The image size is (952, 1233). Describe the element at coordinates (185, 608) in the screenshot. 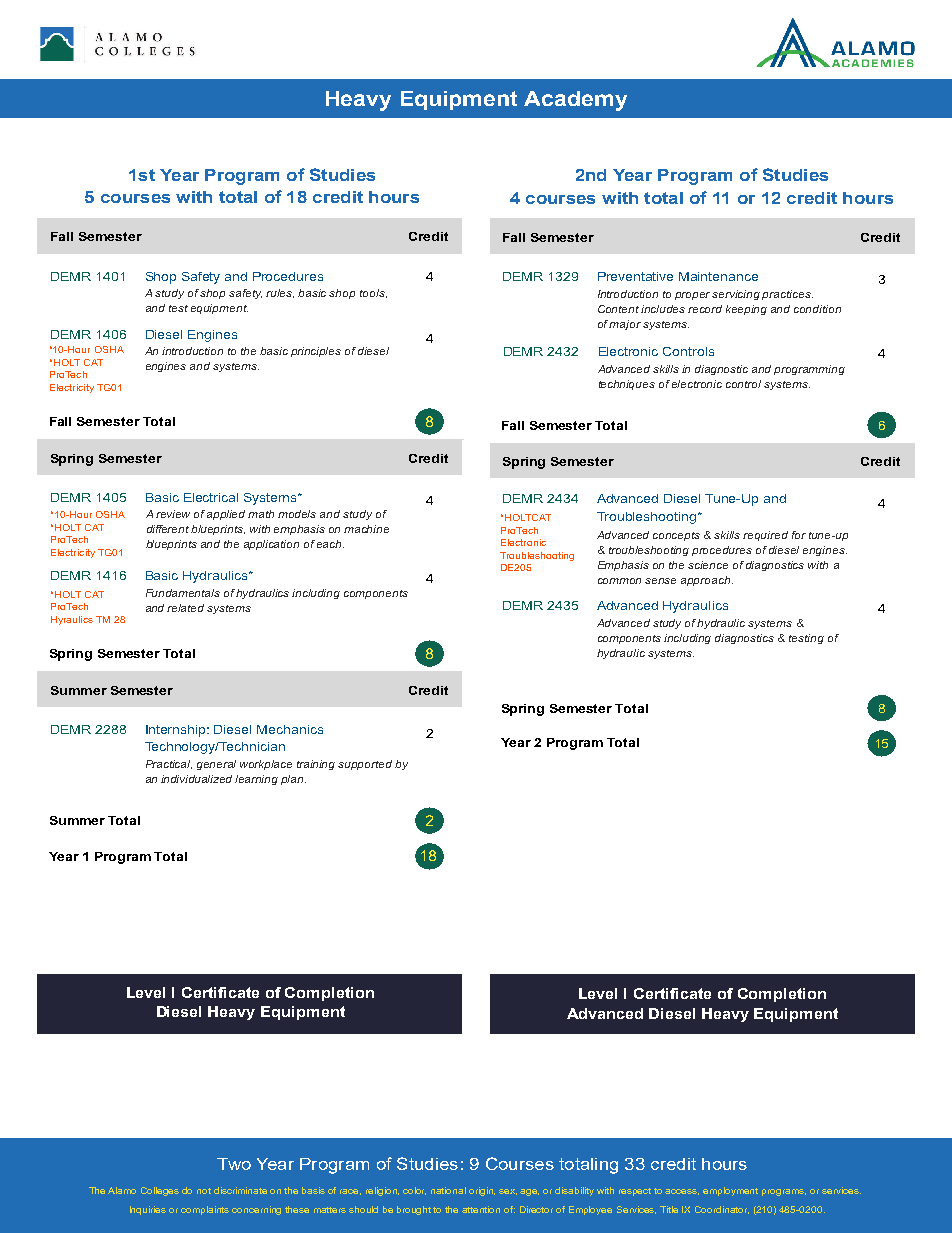

I see `related` at that location.
